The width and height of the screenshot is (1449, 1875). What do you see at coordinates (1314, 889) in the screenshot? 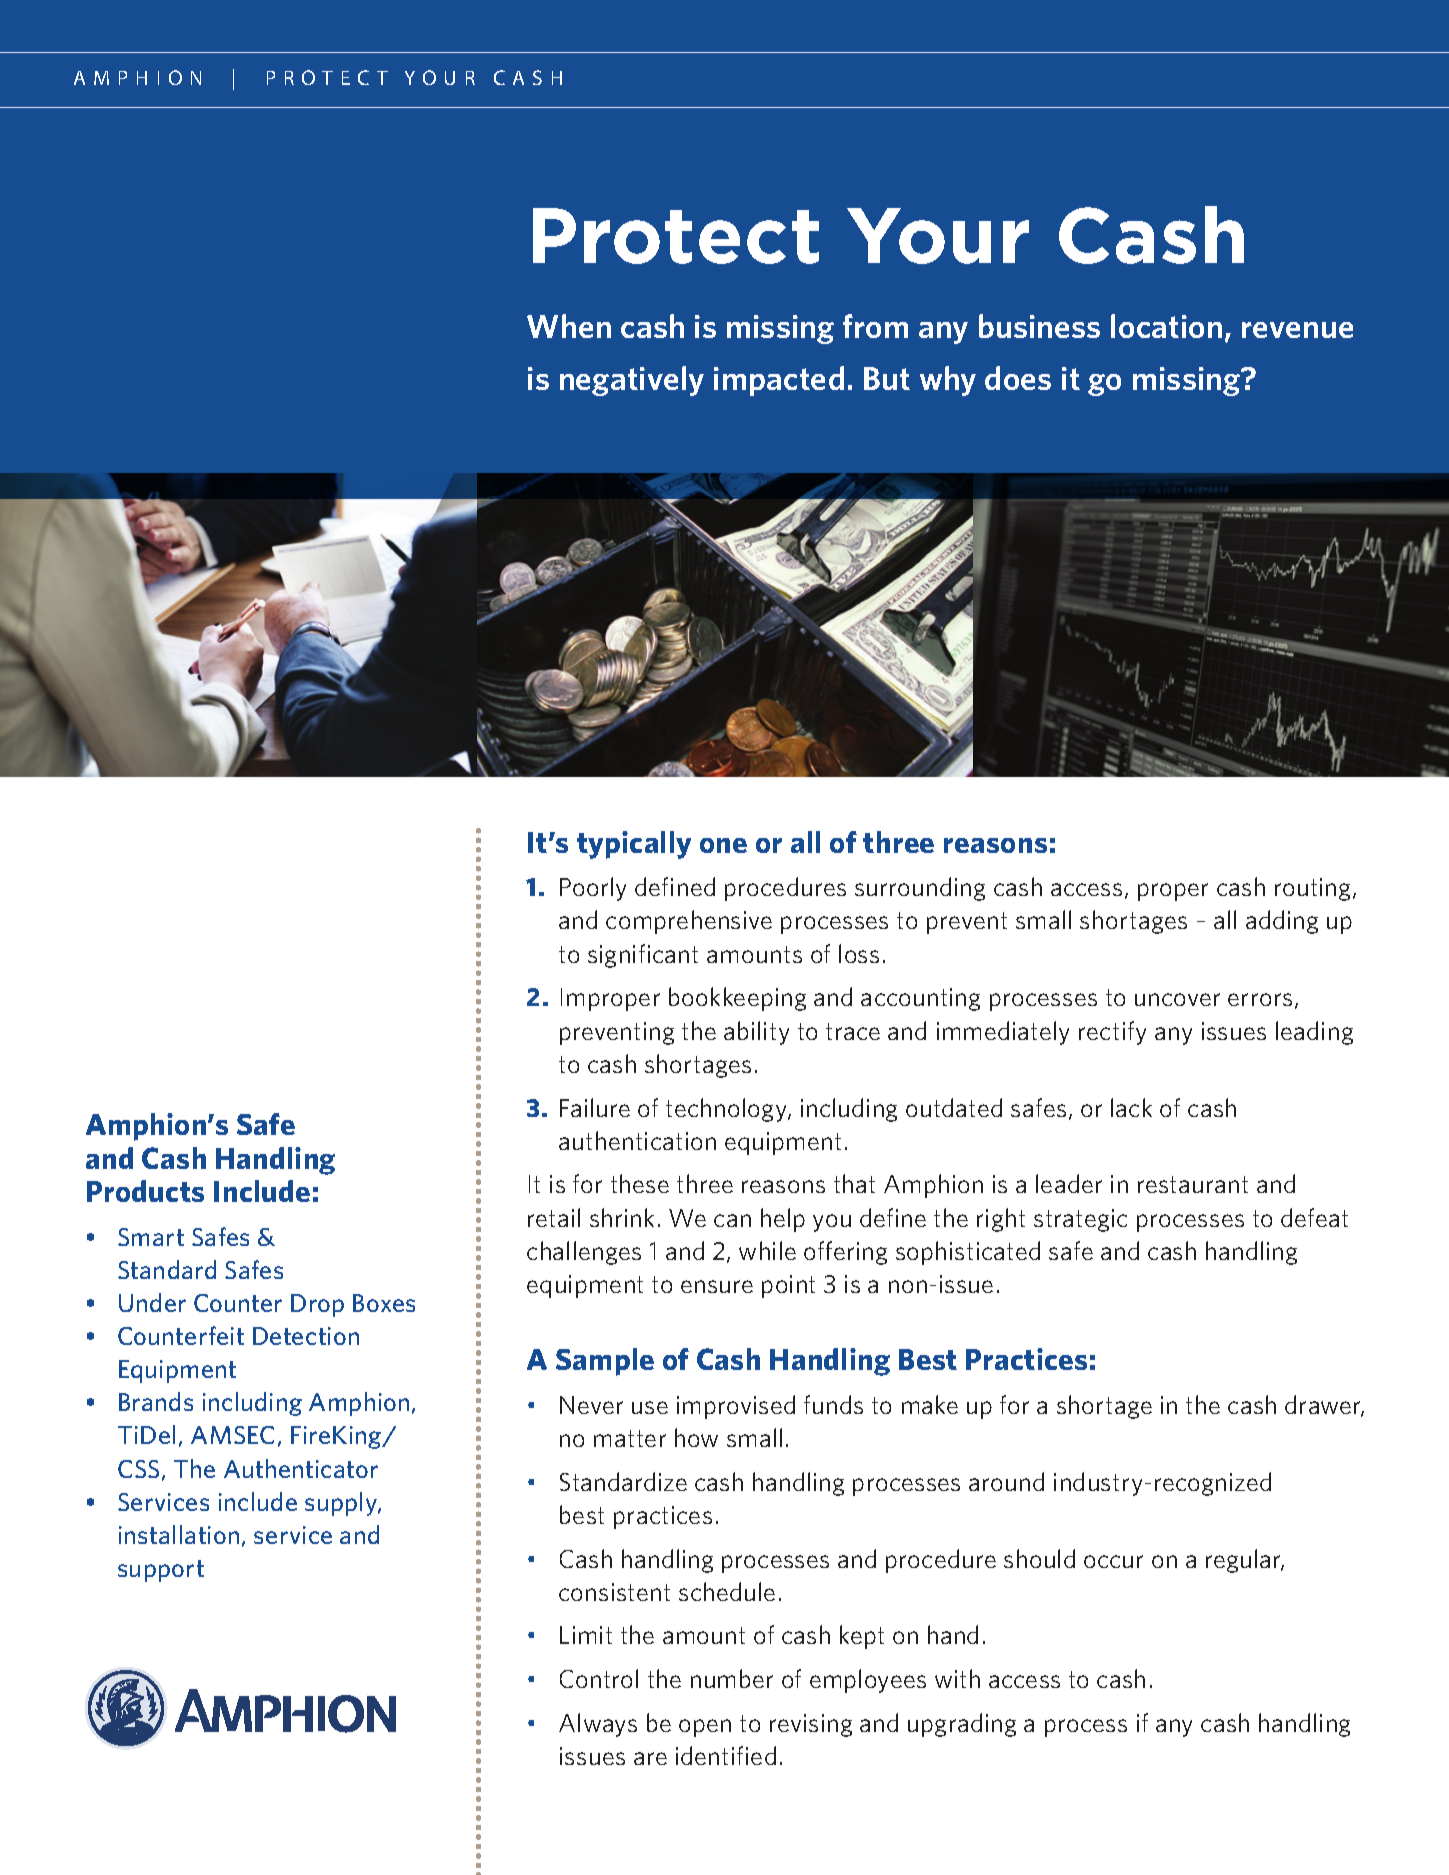
I see `routing` at bounding box center [1314, 889].
